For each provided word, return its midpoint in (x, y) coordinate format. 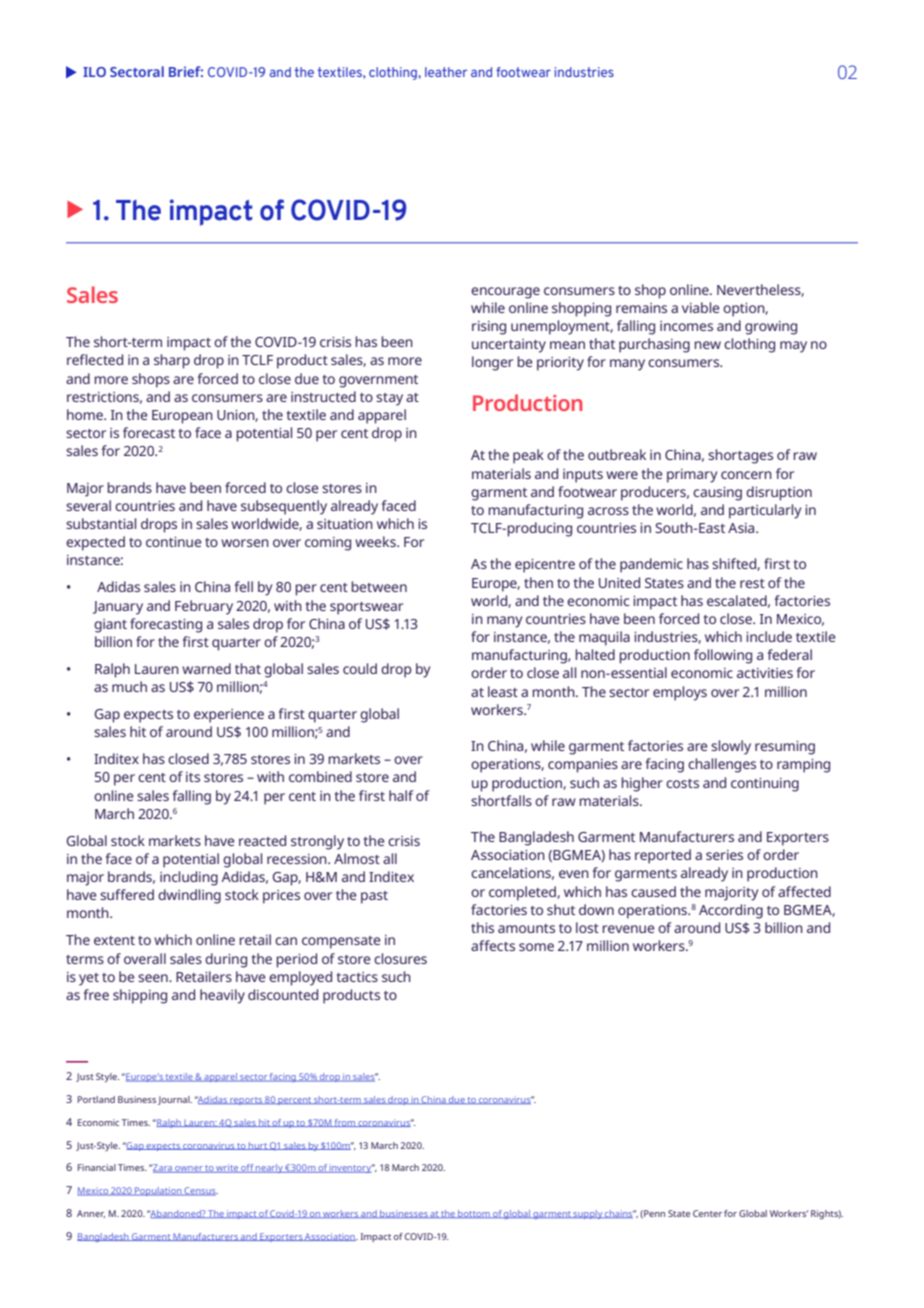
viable (701, 307)
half (401, 795)
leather (446, 72)
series (724, 855)
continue (174, 542)
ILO (94, 72)
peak (528, 456)
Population (158, 1191)
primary (692, 476)
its (193, 777)
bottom (474, 1214)
